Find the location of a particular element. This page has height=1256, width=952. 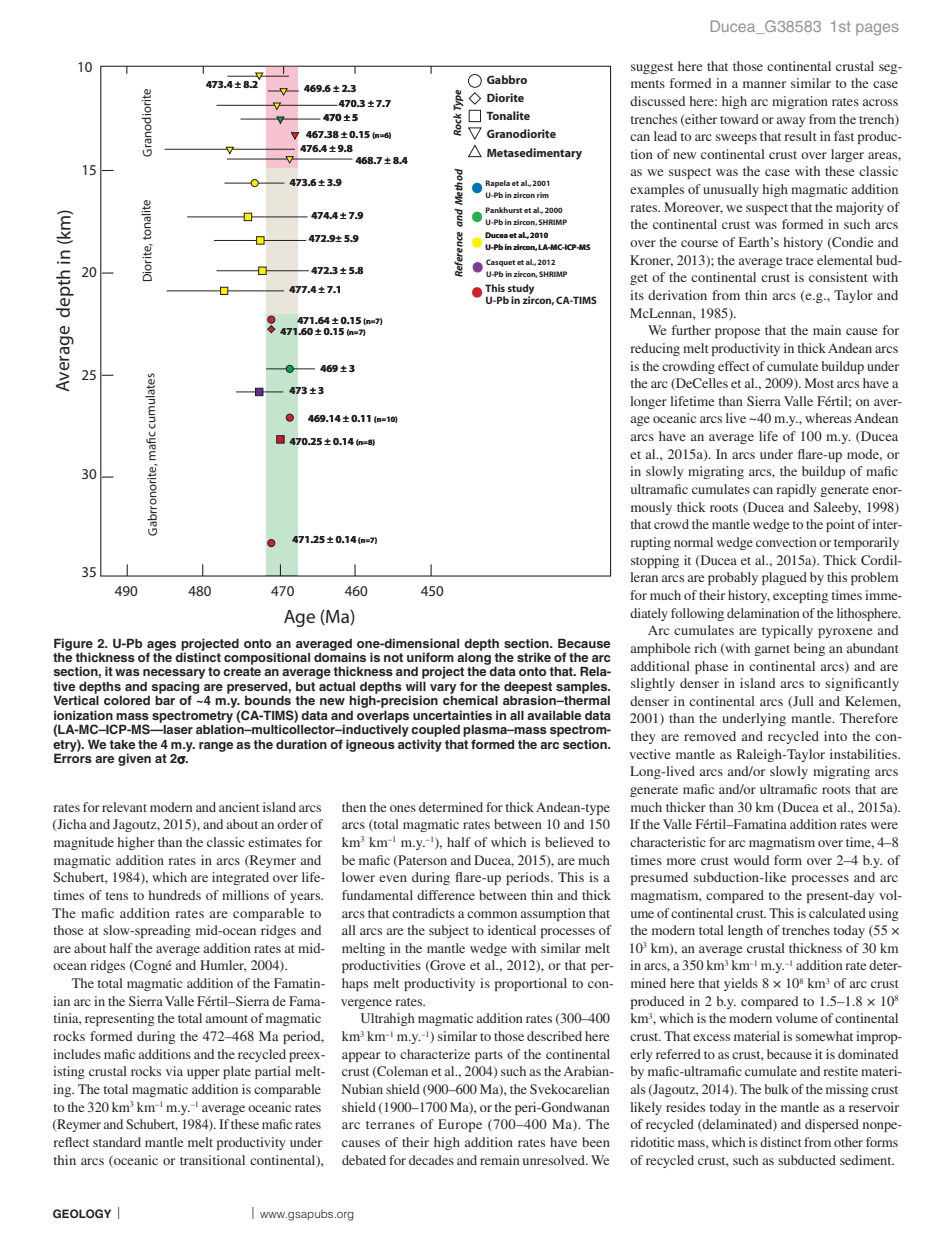

Gabbro is located at coordinates (507, 79).
